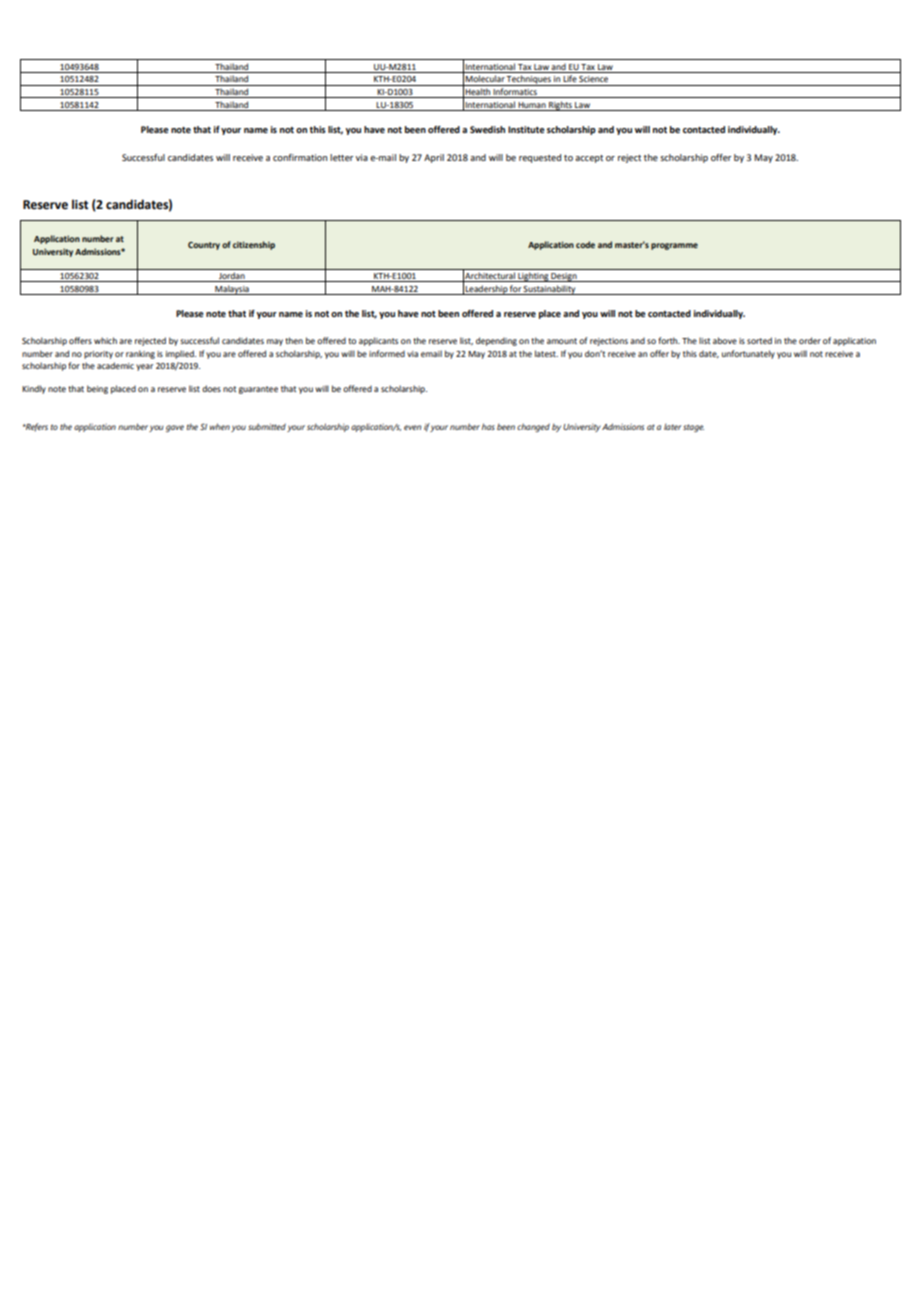 The height and width of the image is (1308, 924). I want to click on Design, so click(564, 277).
